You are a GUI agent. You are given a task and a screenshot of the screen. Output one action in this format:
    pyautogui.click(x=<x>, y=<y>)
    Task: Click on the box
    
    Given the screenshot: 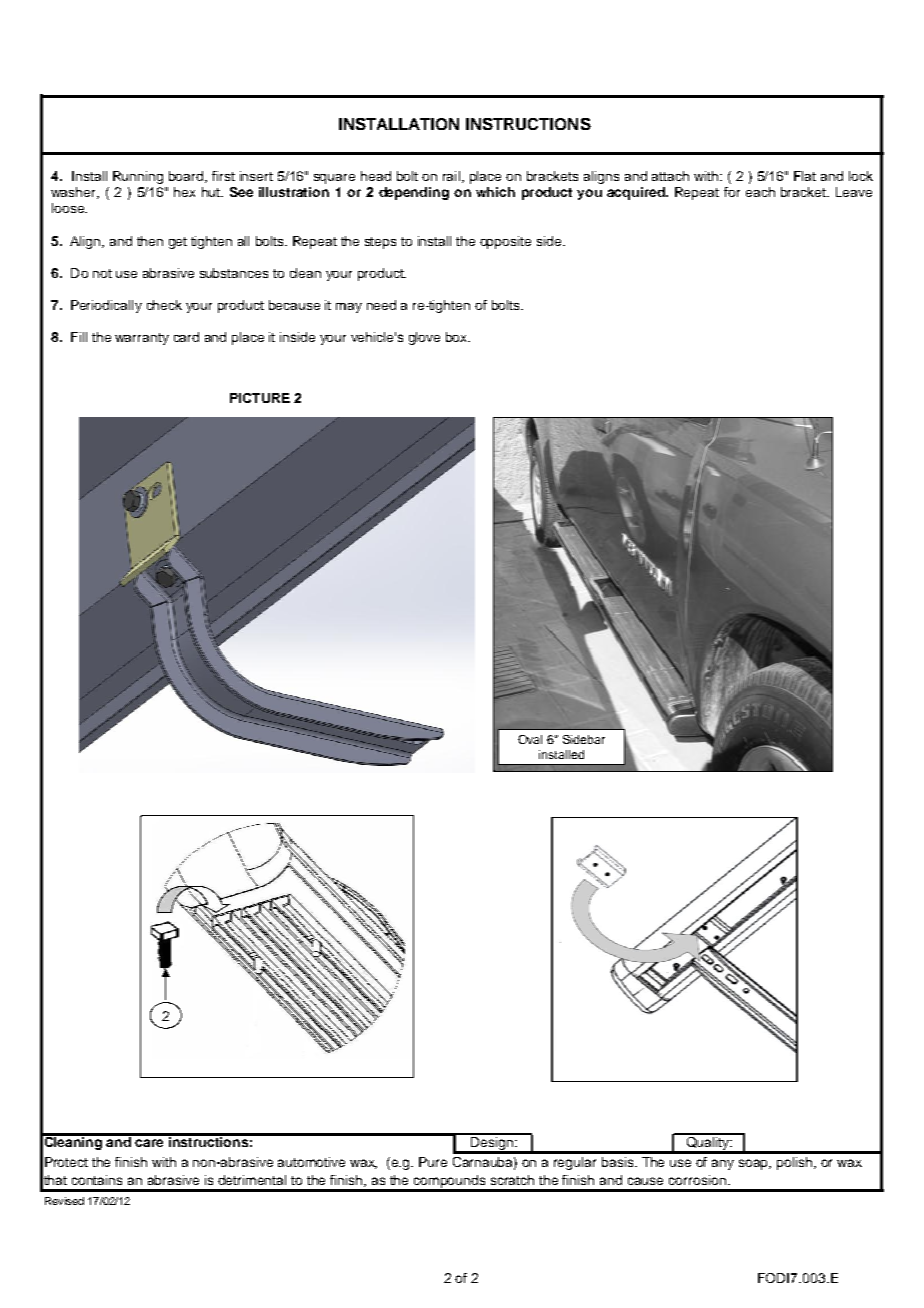 What is the action you would take?
    pyautogui.click(x=458, y=337)
